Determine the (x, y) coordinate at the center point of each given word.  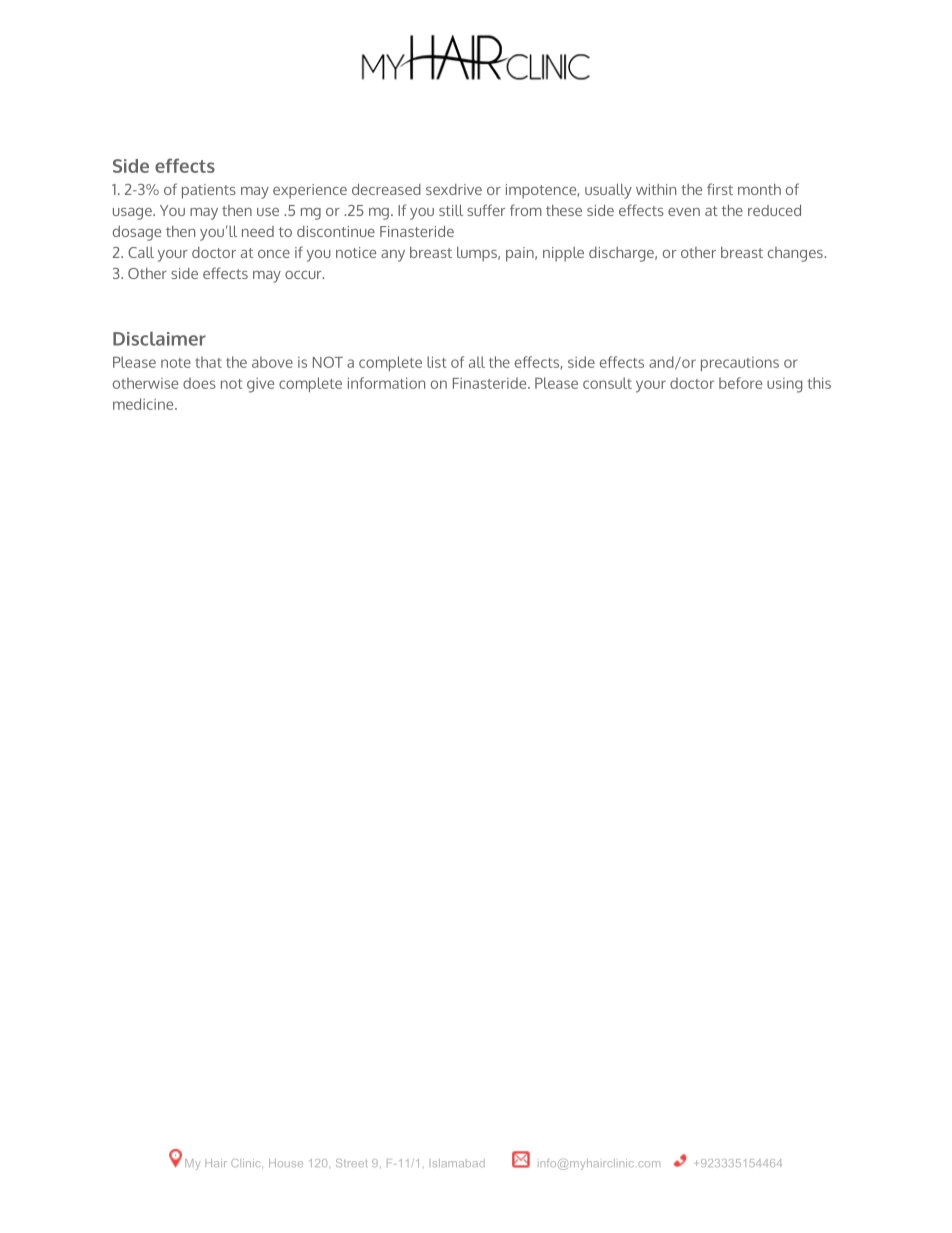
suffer (486, 210)
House (286, 1163)
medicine (144, 404)
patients (209, 191)
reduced (774, 210)
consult (607, 383)
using (784, 385)
